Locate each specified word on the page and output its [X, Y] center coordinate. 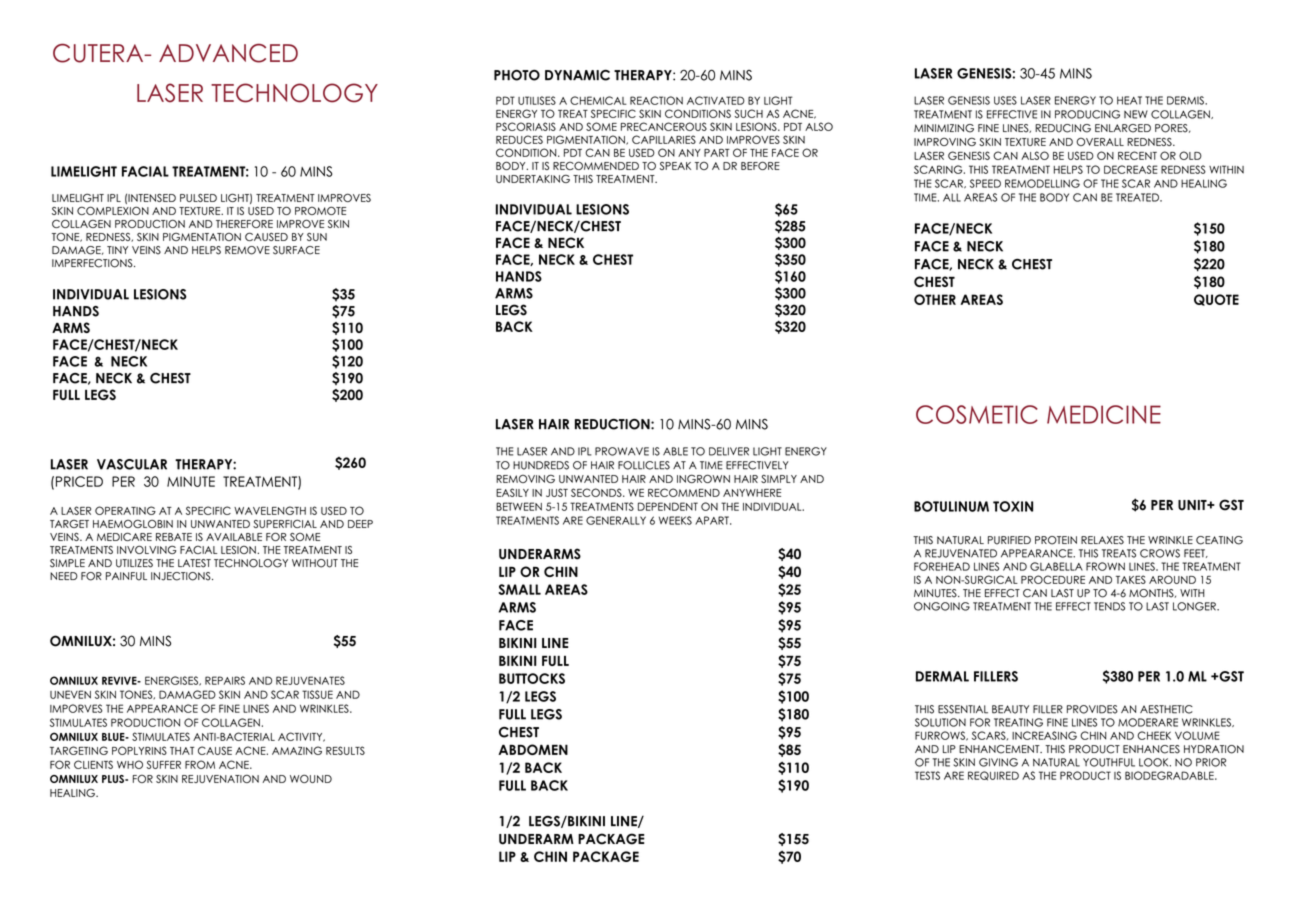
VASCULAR [132, 464]
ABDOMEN [533, 749]
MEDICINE [1104, 414]
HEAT [1129, 100]
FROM [200, 764]
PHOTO [517, 75]
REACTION [656, 100]
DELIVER [729, 451]
